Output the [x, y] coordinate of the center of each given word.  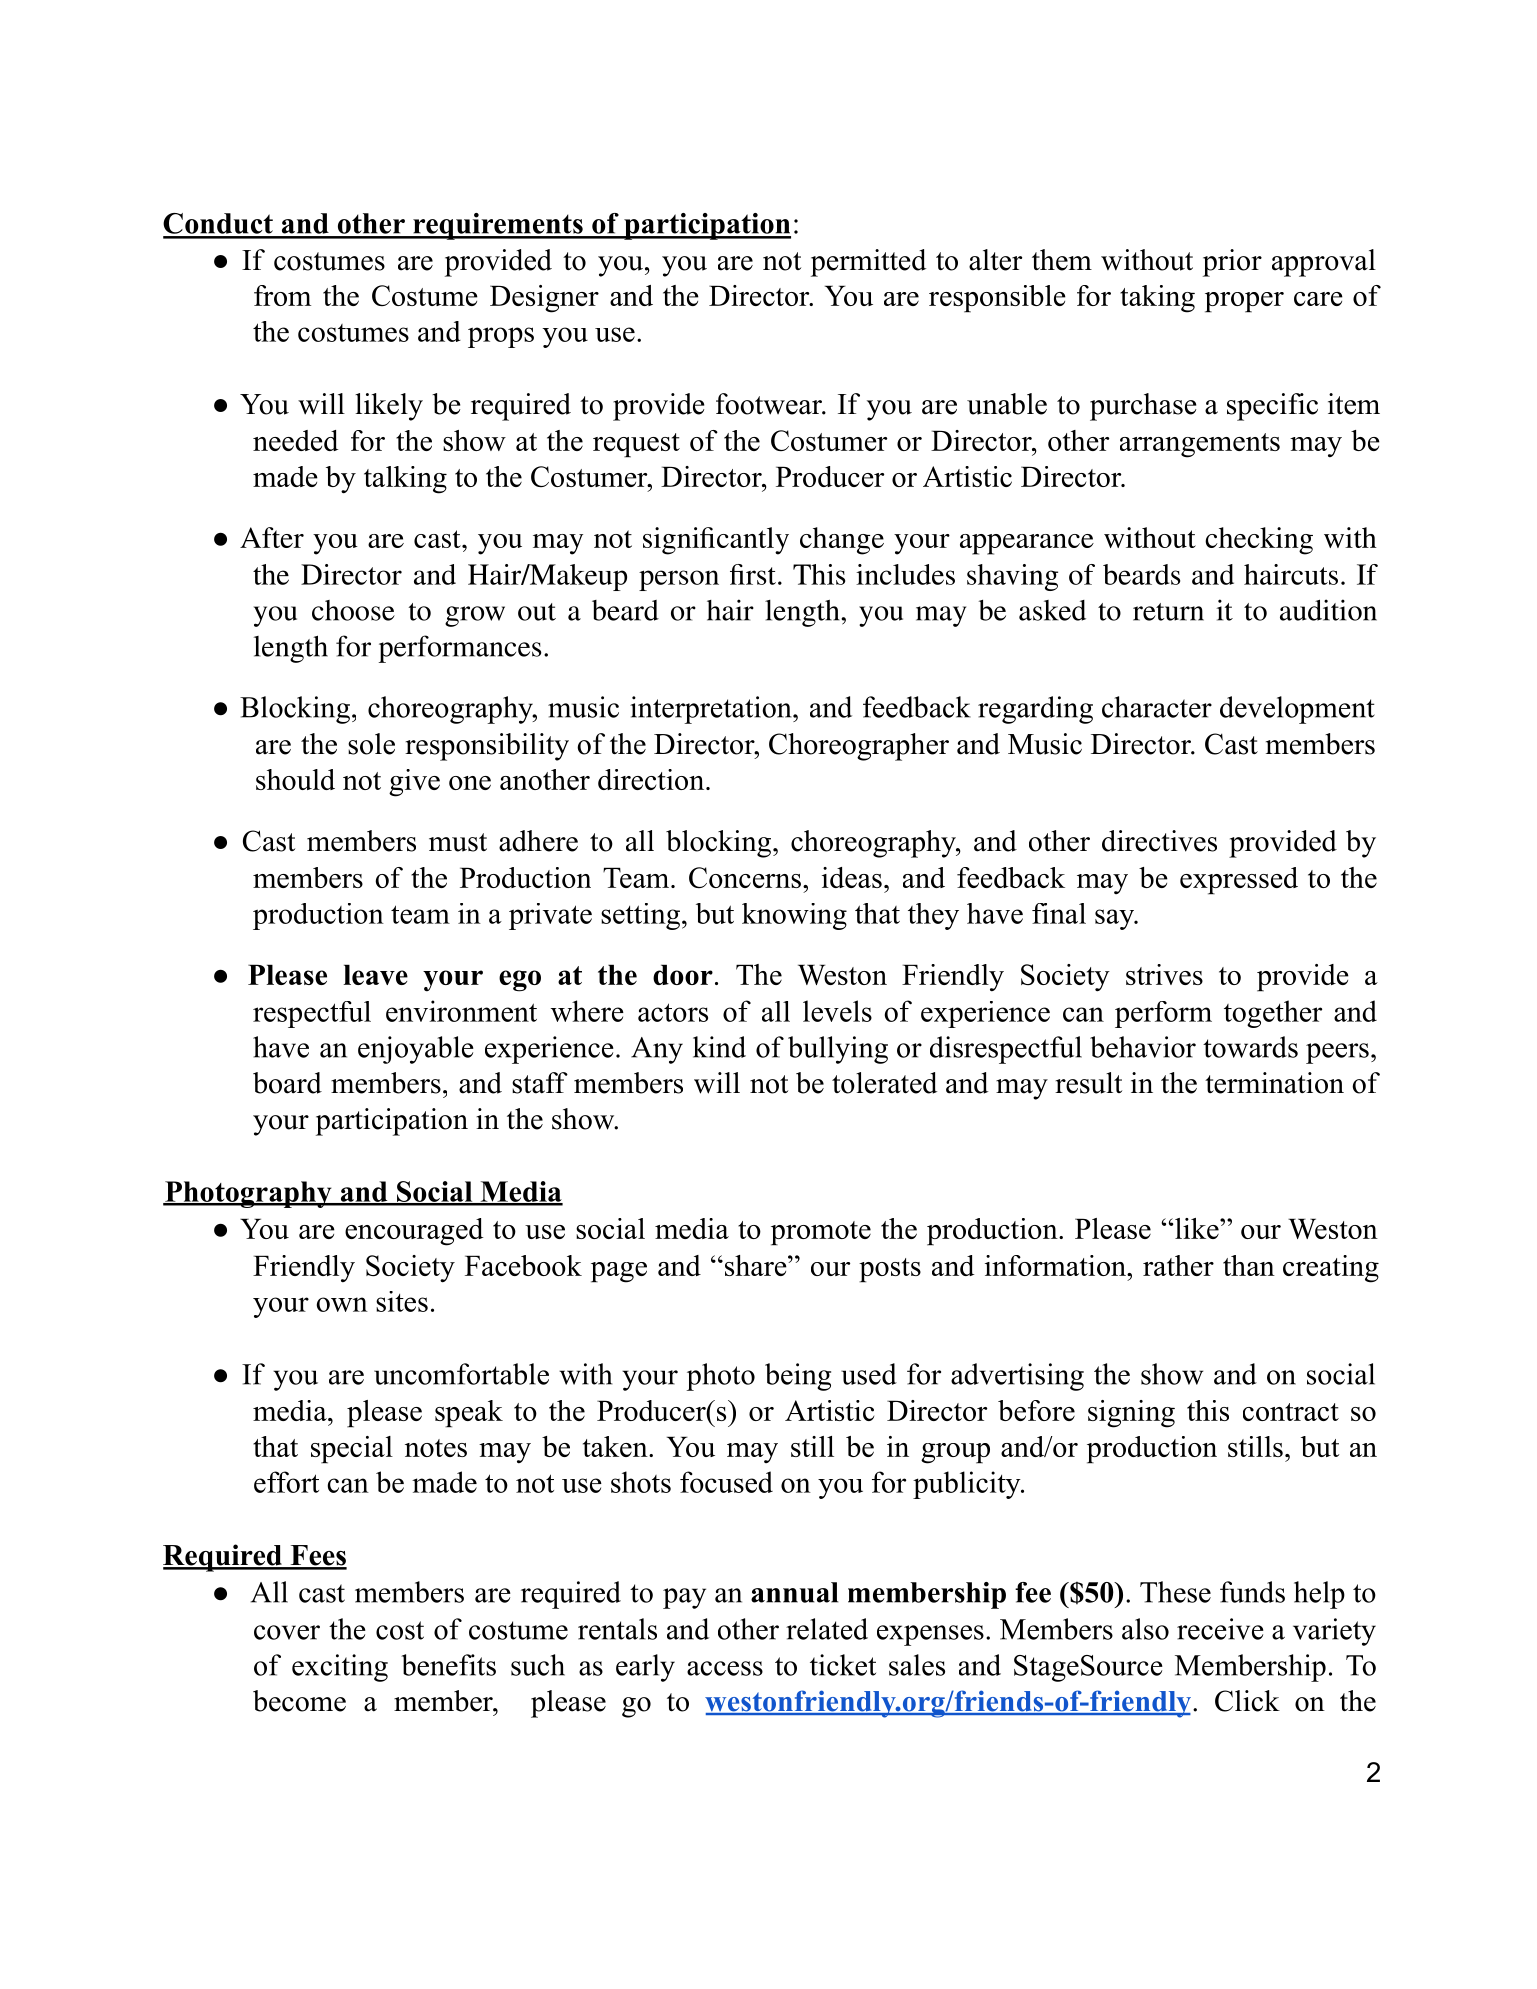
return [1168, 612]
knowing [794, 916]
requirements [498, 226]
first [753, 574]
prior [1232, 263]
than [1249, 1265]
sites [402, 1301]
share [755, 1265]
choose [353, 610]
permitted [868, 263]
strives [1164, 974]
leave [375, 974]
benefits [448, 1665]
